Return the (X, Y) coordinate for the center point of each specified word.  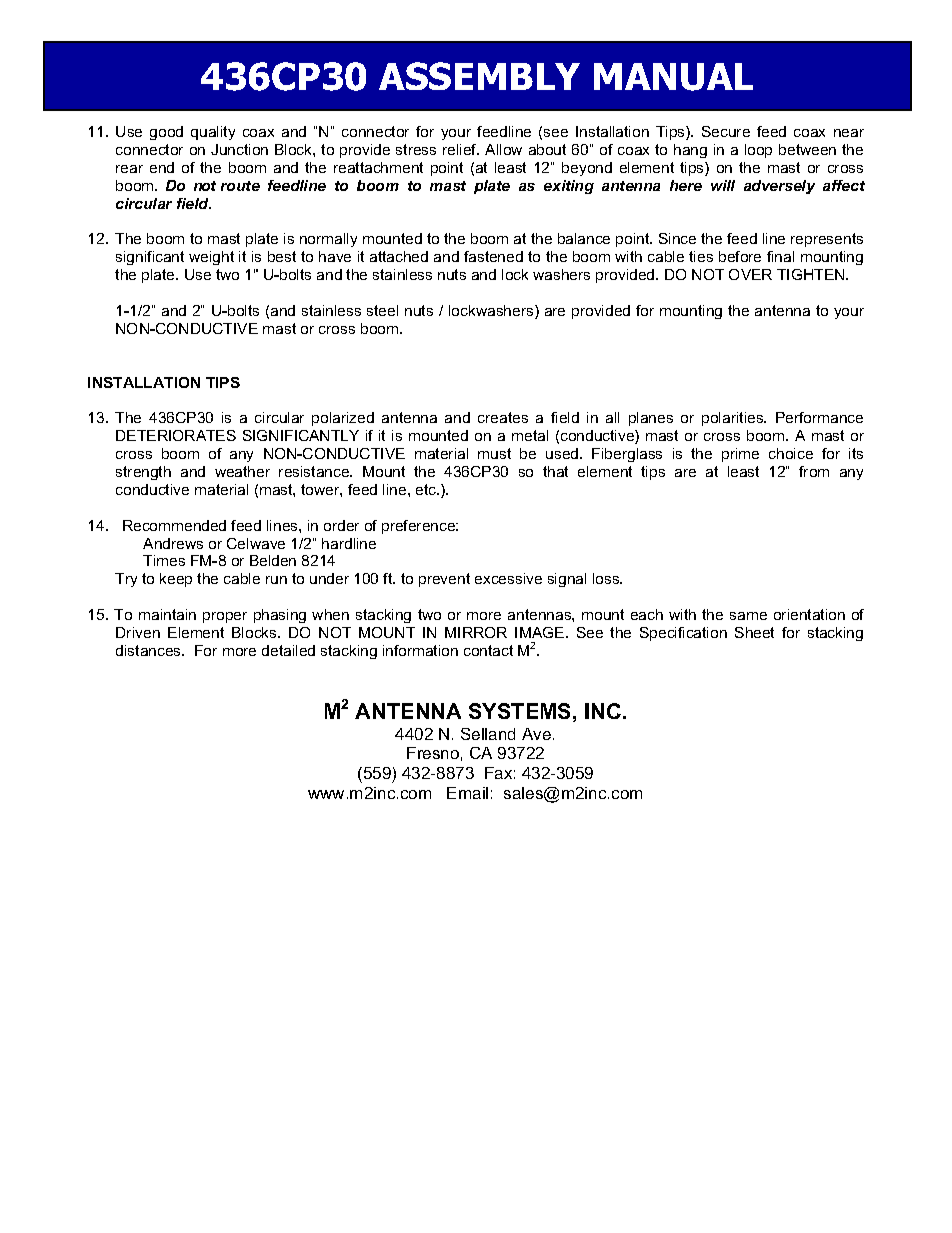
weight (211, 258)
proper (225, 617)
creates (503, 417)
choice (791, 453)
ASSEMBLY (479, 76)
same (748, 616)
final (780, 256)
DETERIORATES (176, 435)
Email (467, 793)
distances (149, 650)
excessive (508, 578)
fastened (493, 256)
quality (213, 133)
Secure (726, 131)
